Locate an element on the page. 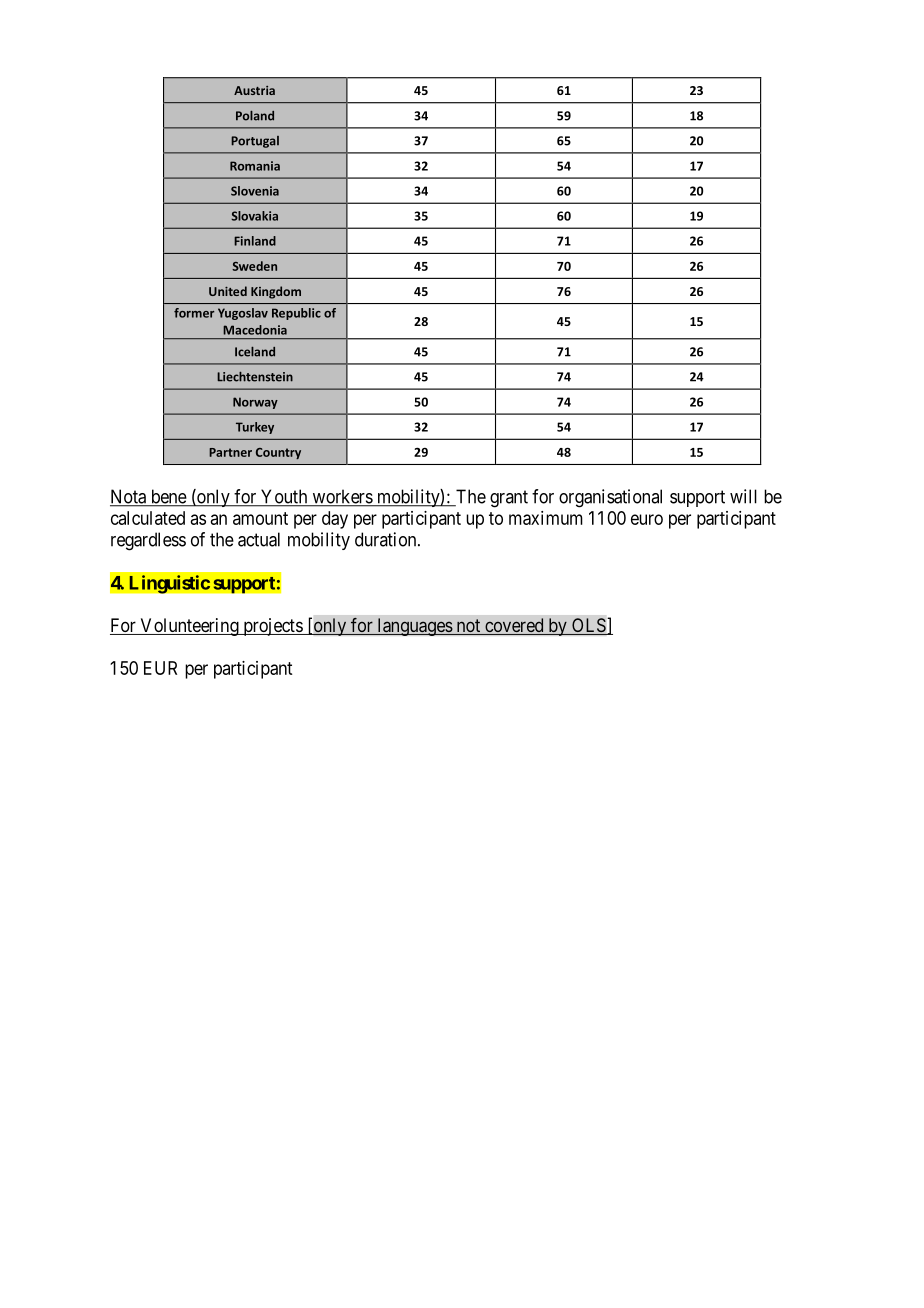 This document has height=1308, width=924. United is located at coordinates (228, 291).
